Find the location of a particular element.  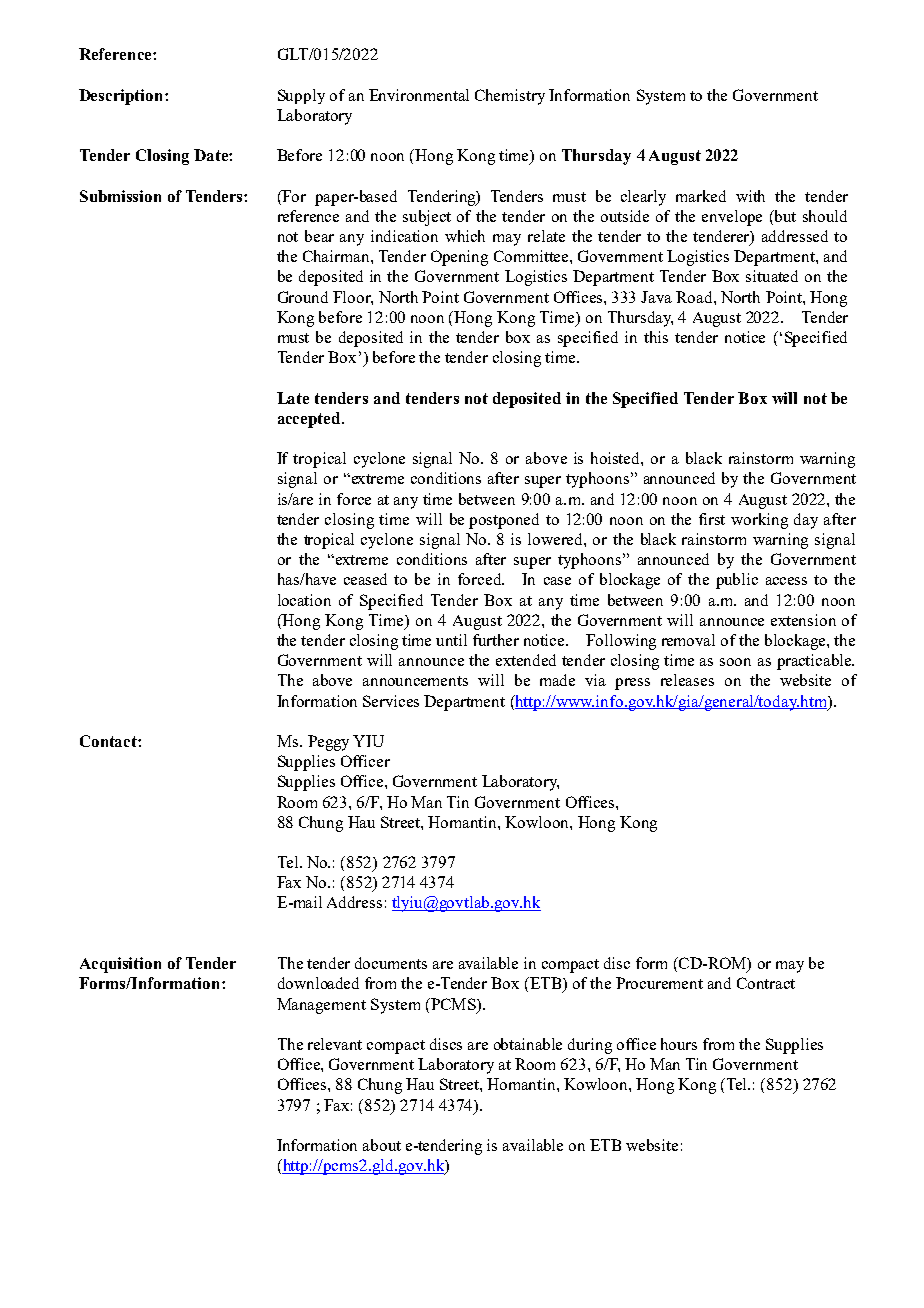

Services is located at coordinates (391, 701).
